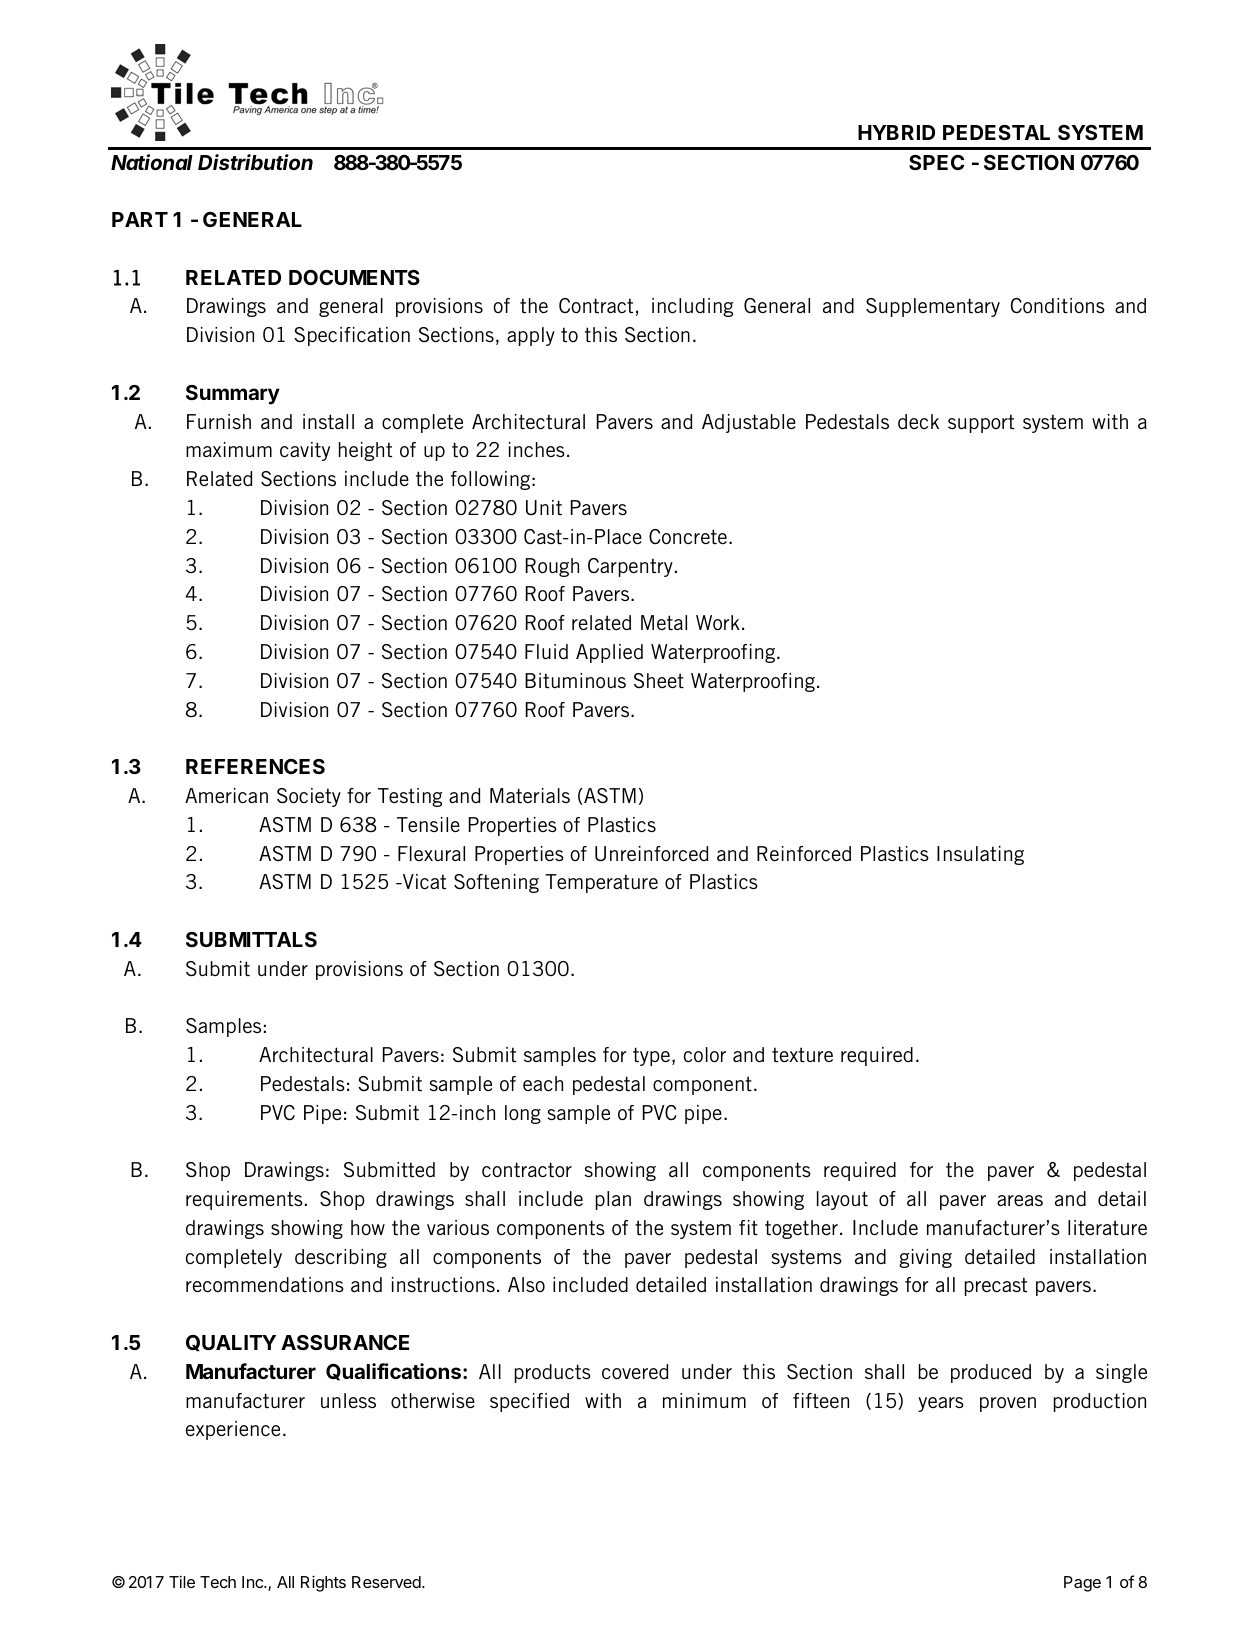 Image resolution: width=1259 pixels, height=1629 pixels. I want to click on Distribution, so click(255, 162).
